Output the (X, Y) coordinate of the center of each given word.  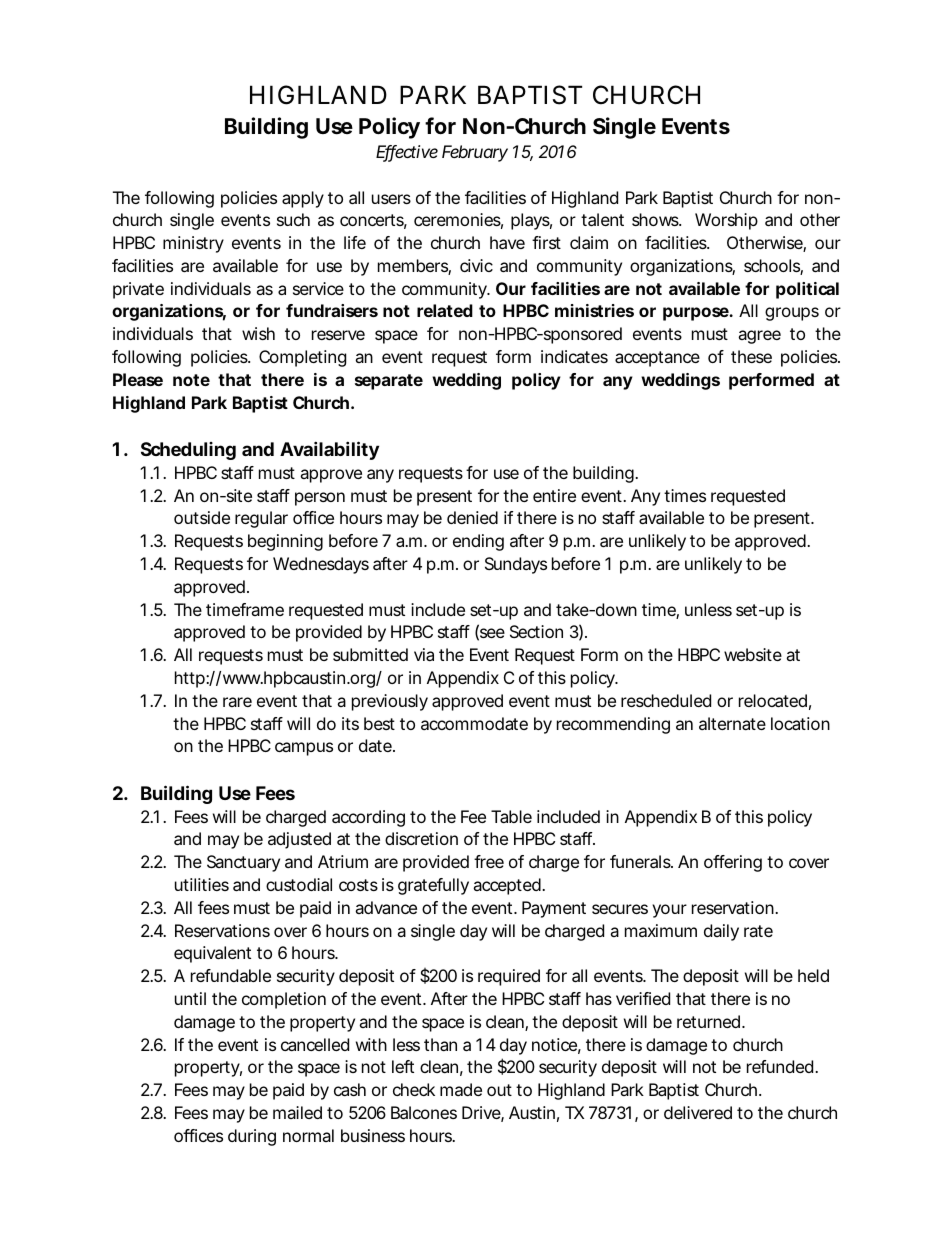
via (424, 654)
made (461, 1089)
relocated (773, 700)
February (475, 153)
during (252, 1137)
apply (303, 199)
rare (237, 702)
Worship (726, 221)
